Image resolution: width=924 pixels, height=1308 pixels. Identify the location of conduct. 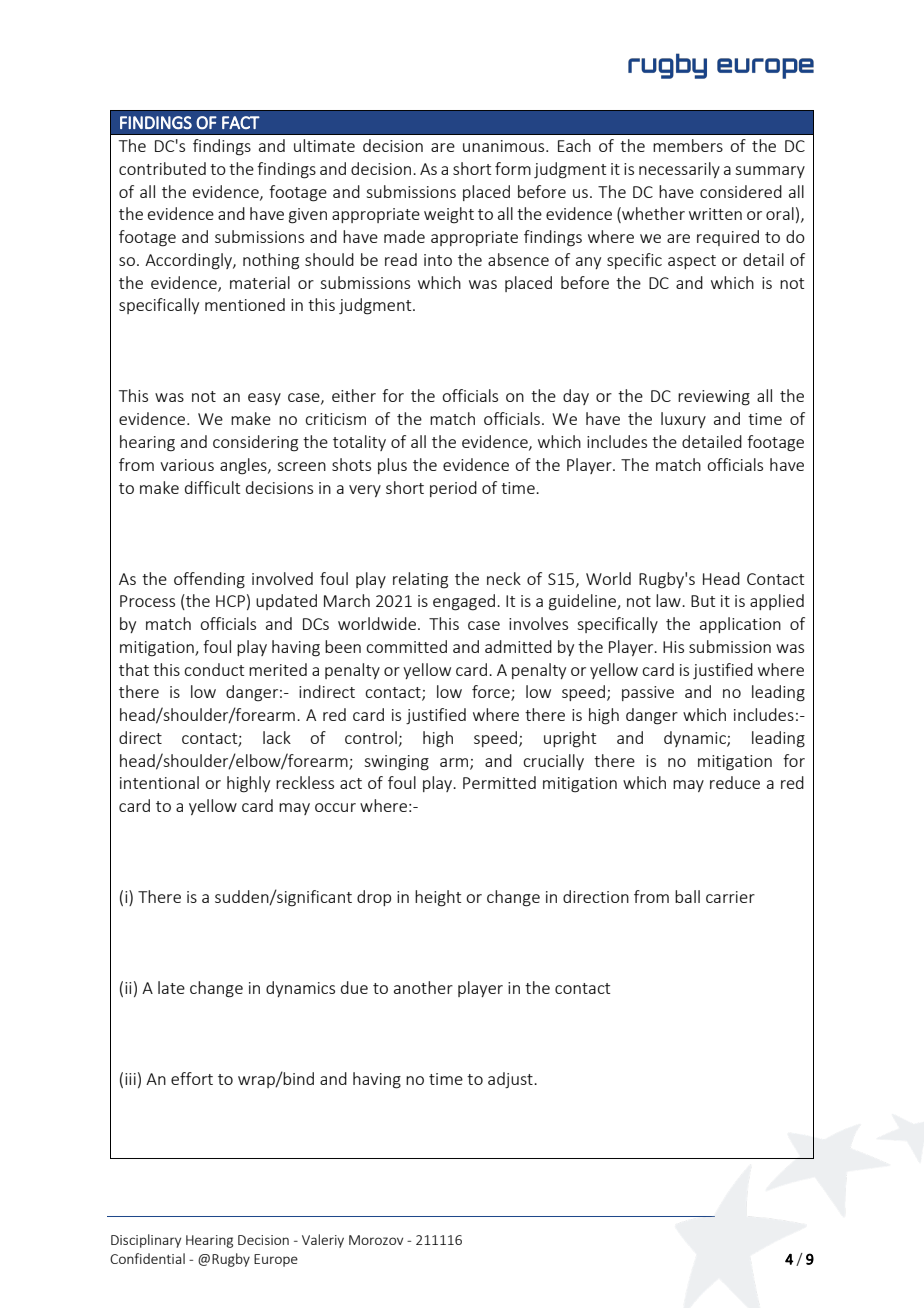
(214, 669).
